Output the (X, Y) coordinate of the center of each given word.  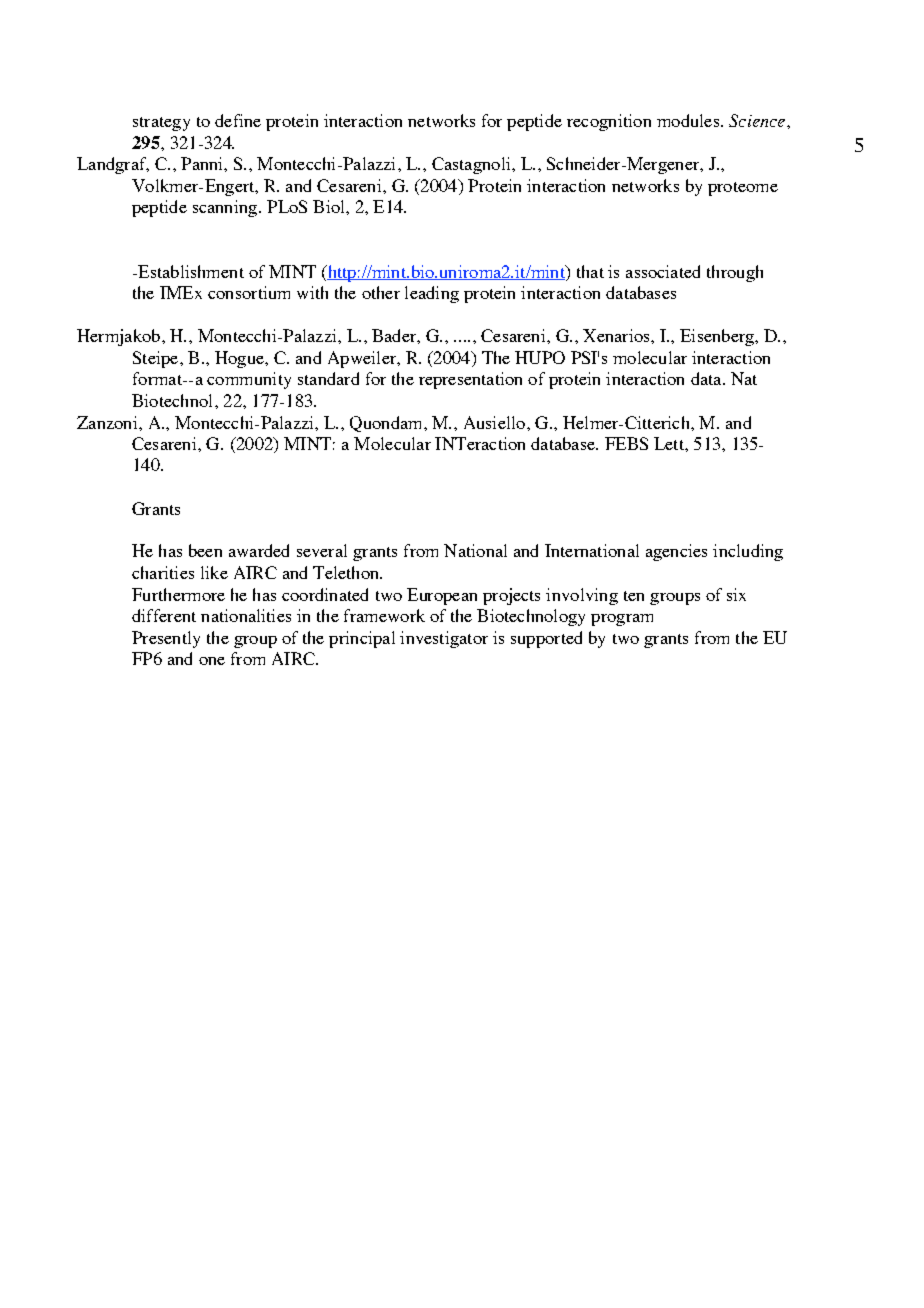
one (212, 661)
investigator (444, 639)
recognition (609, 122)
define (238, 120)
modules (689, 120)
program (622, 620)
